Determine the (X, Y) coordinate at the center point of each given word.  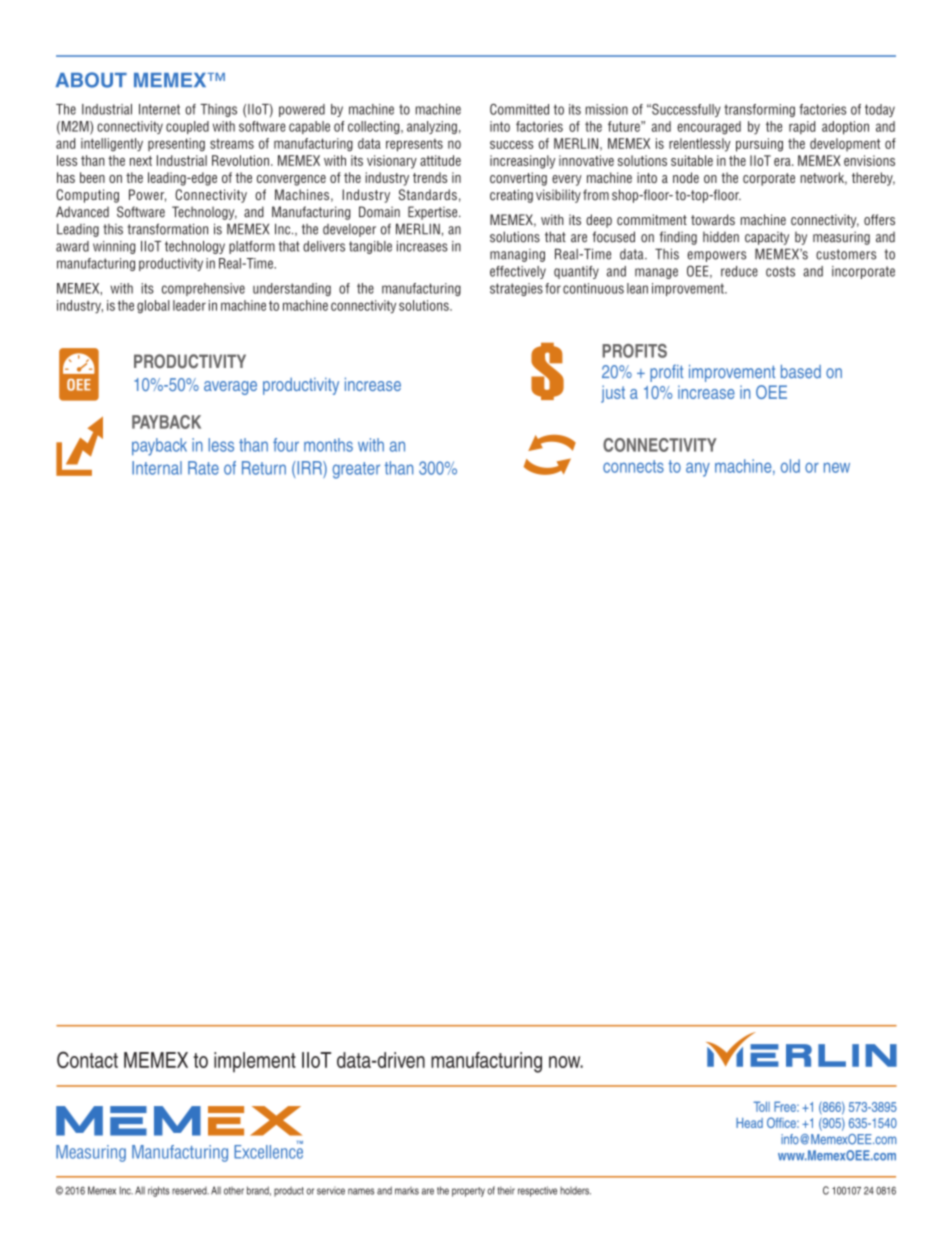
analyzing (432, 127)
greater (356, 470)
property (468, 1192)
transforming (759, 110)
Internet (159, 109)
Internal (157, 468)
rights (159, 1191)
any (698, 469)
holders (575, 1190)
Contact (87, 1059)
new (837, 467)
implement (255, 1062)
